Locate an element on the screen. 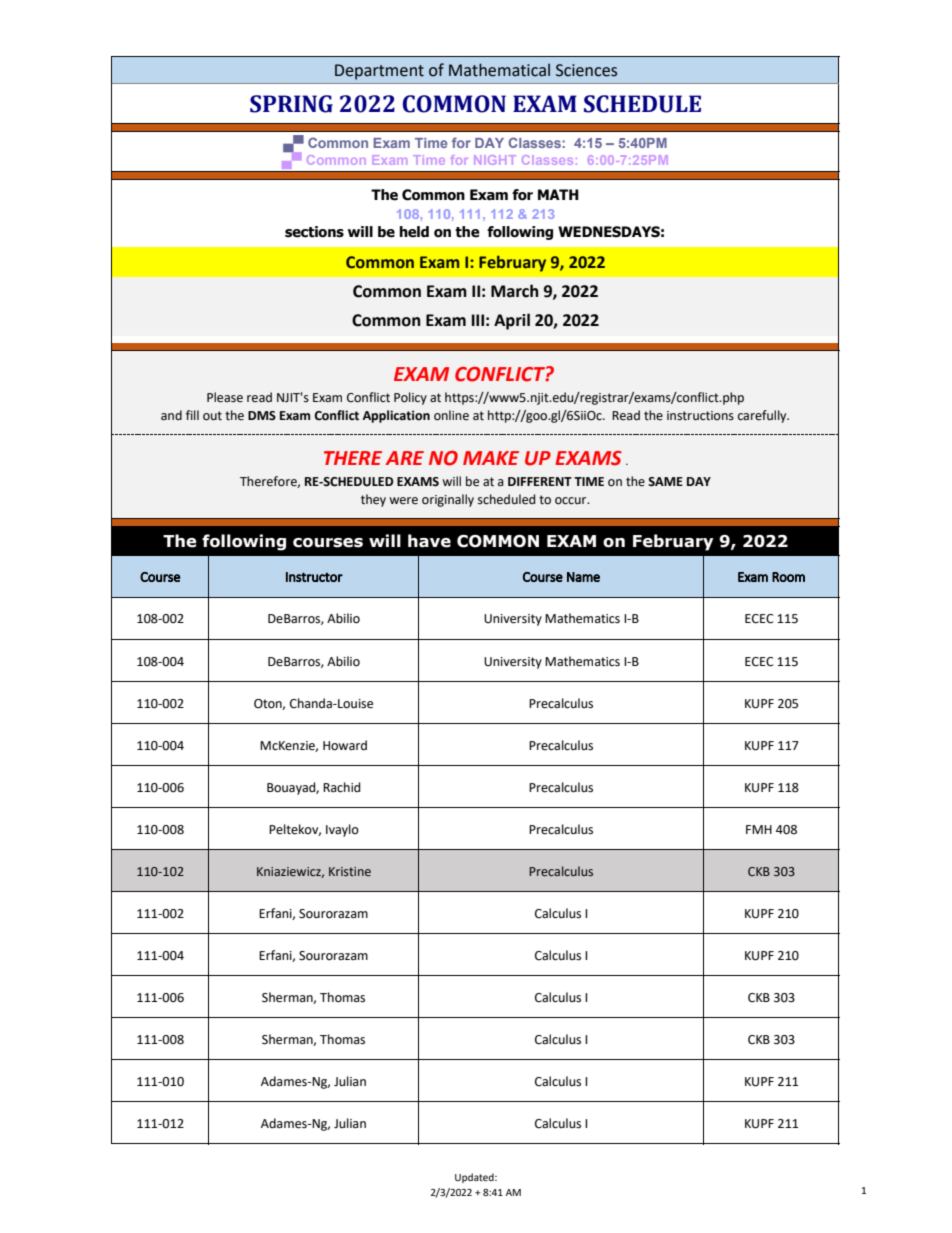 The width and height of the screenshot is (952, 1233). instructions is located at coordinates (700, 416).
